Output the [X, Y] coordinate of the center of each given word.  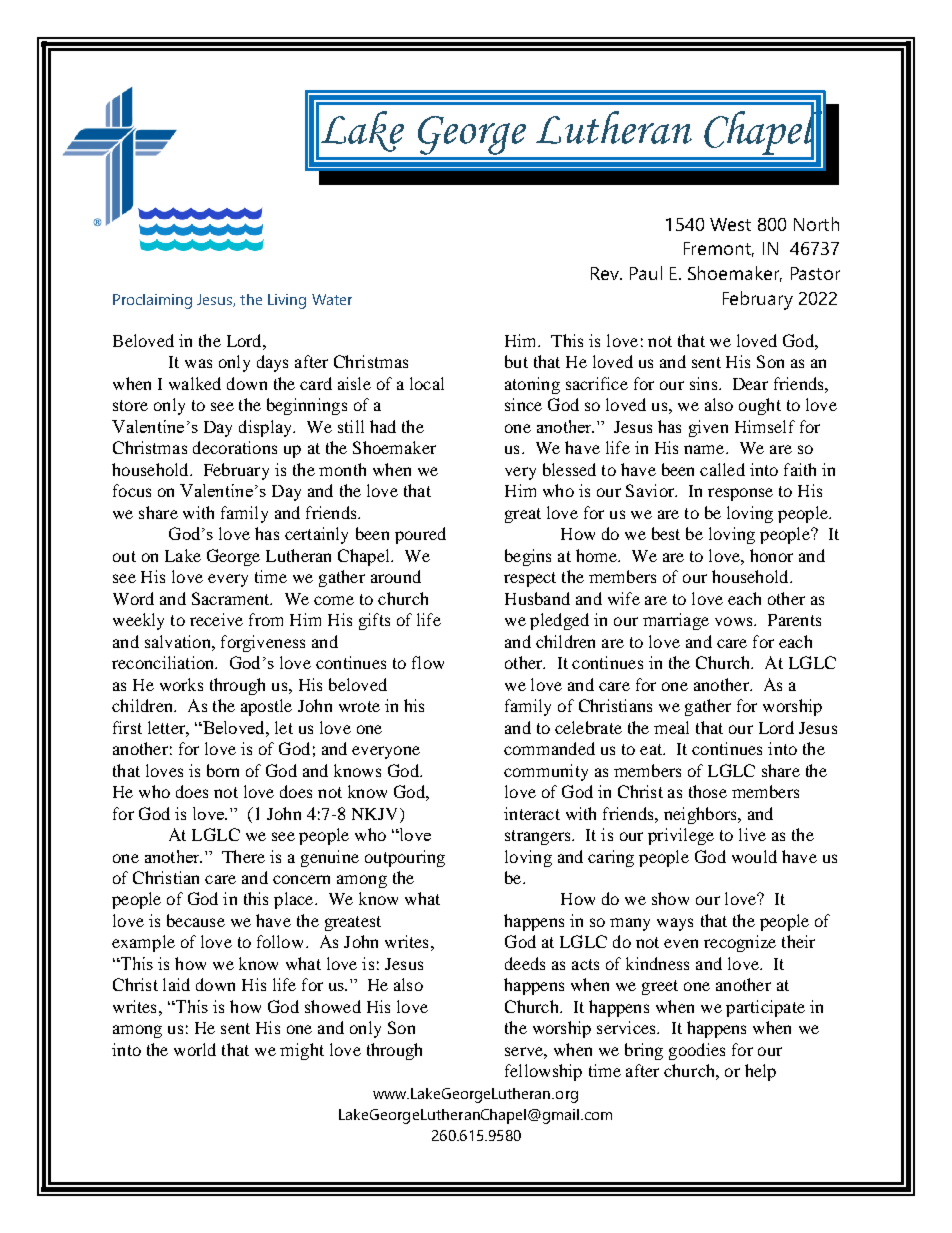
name [705, 449]
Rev [606, 273]
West [730, 224]
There [243, 856]
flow [428, 662]
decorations [235, 447]
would [754, 856]
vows [735, 621]
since [523, 404]
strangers [539, 837]
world [195, 1049]
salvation [179, 641]
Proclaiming [152, 301]
